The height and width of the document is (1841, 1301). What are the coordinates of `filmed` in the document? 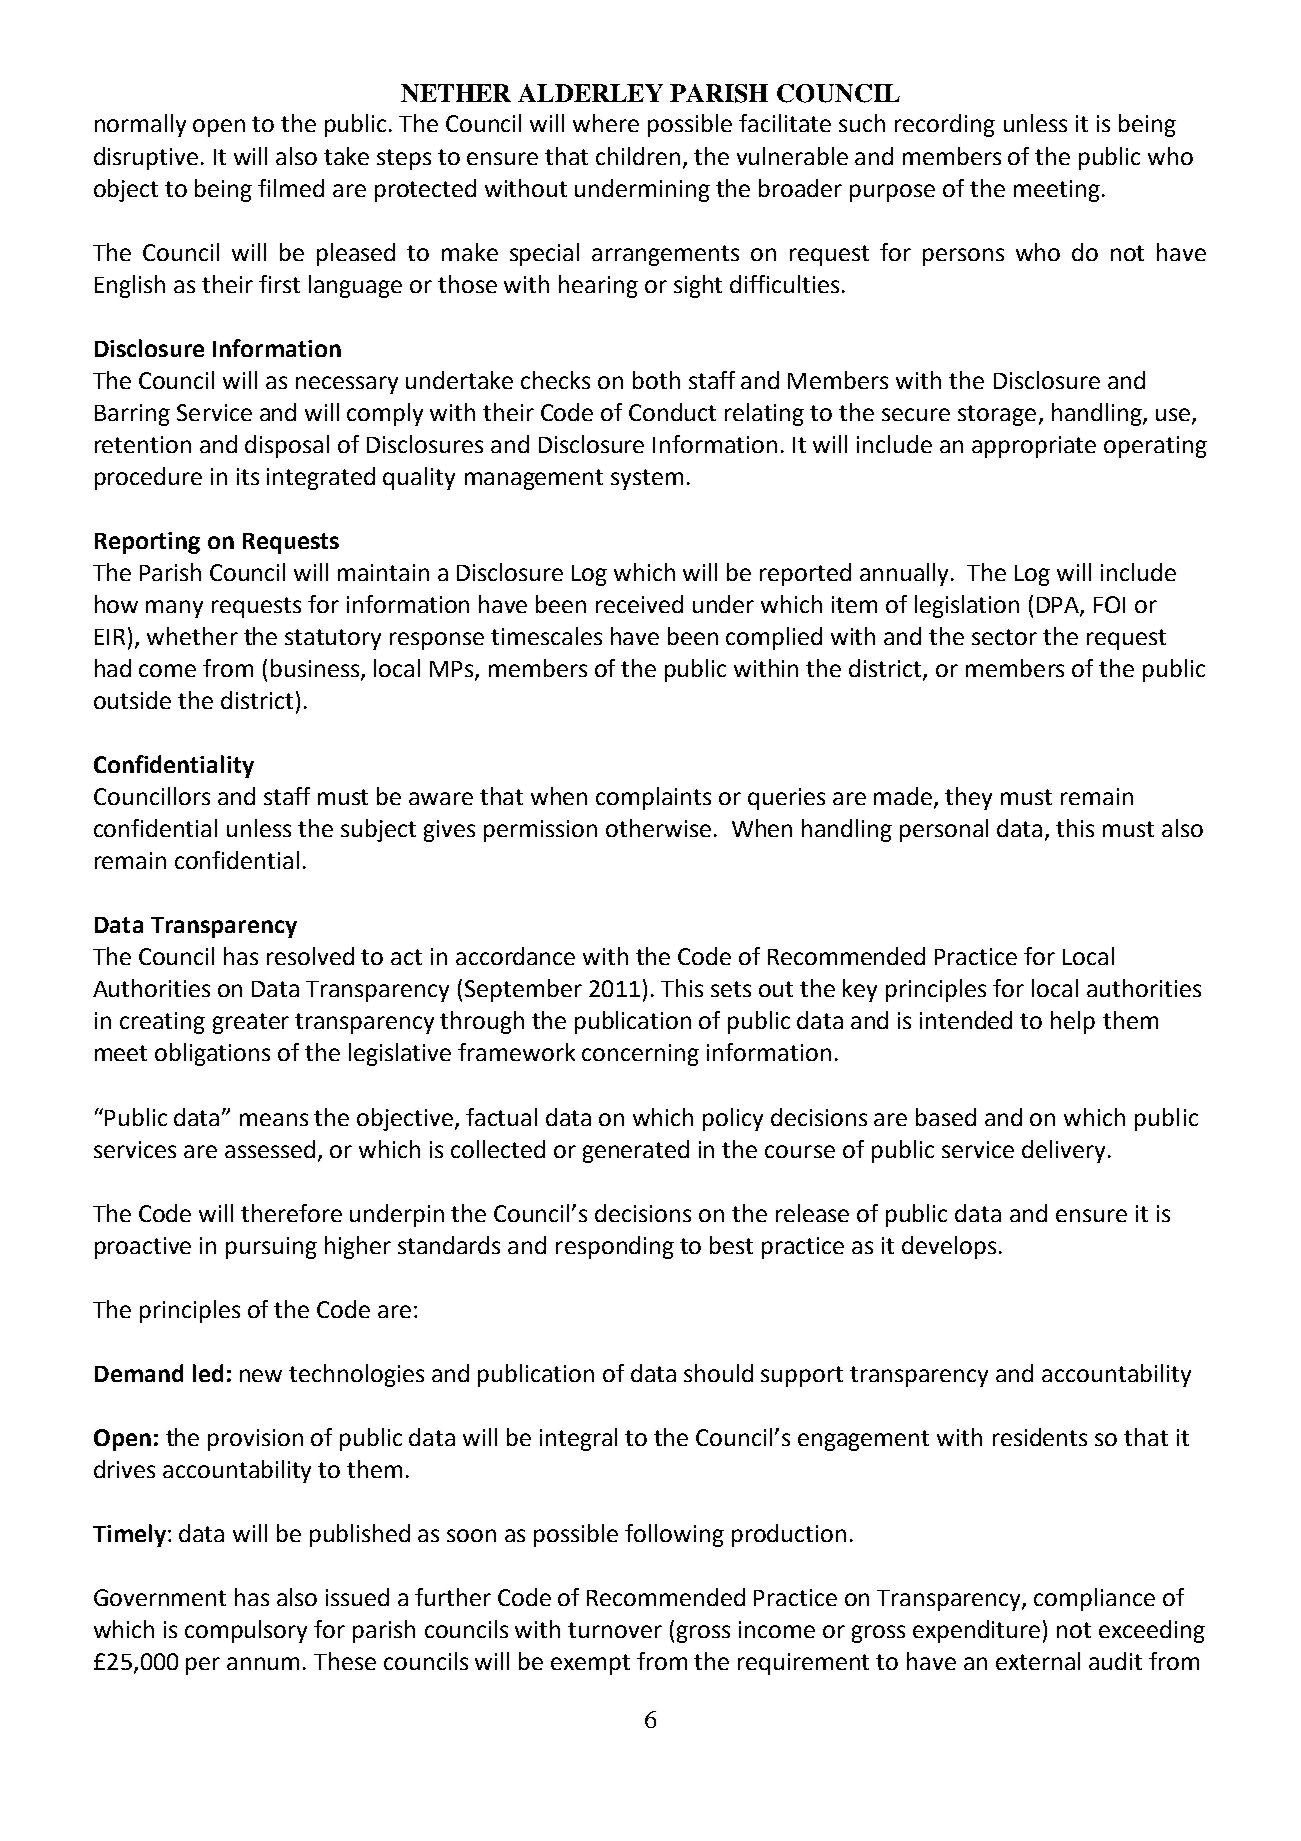 It's located at (291, 188).
